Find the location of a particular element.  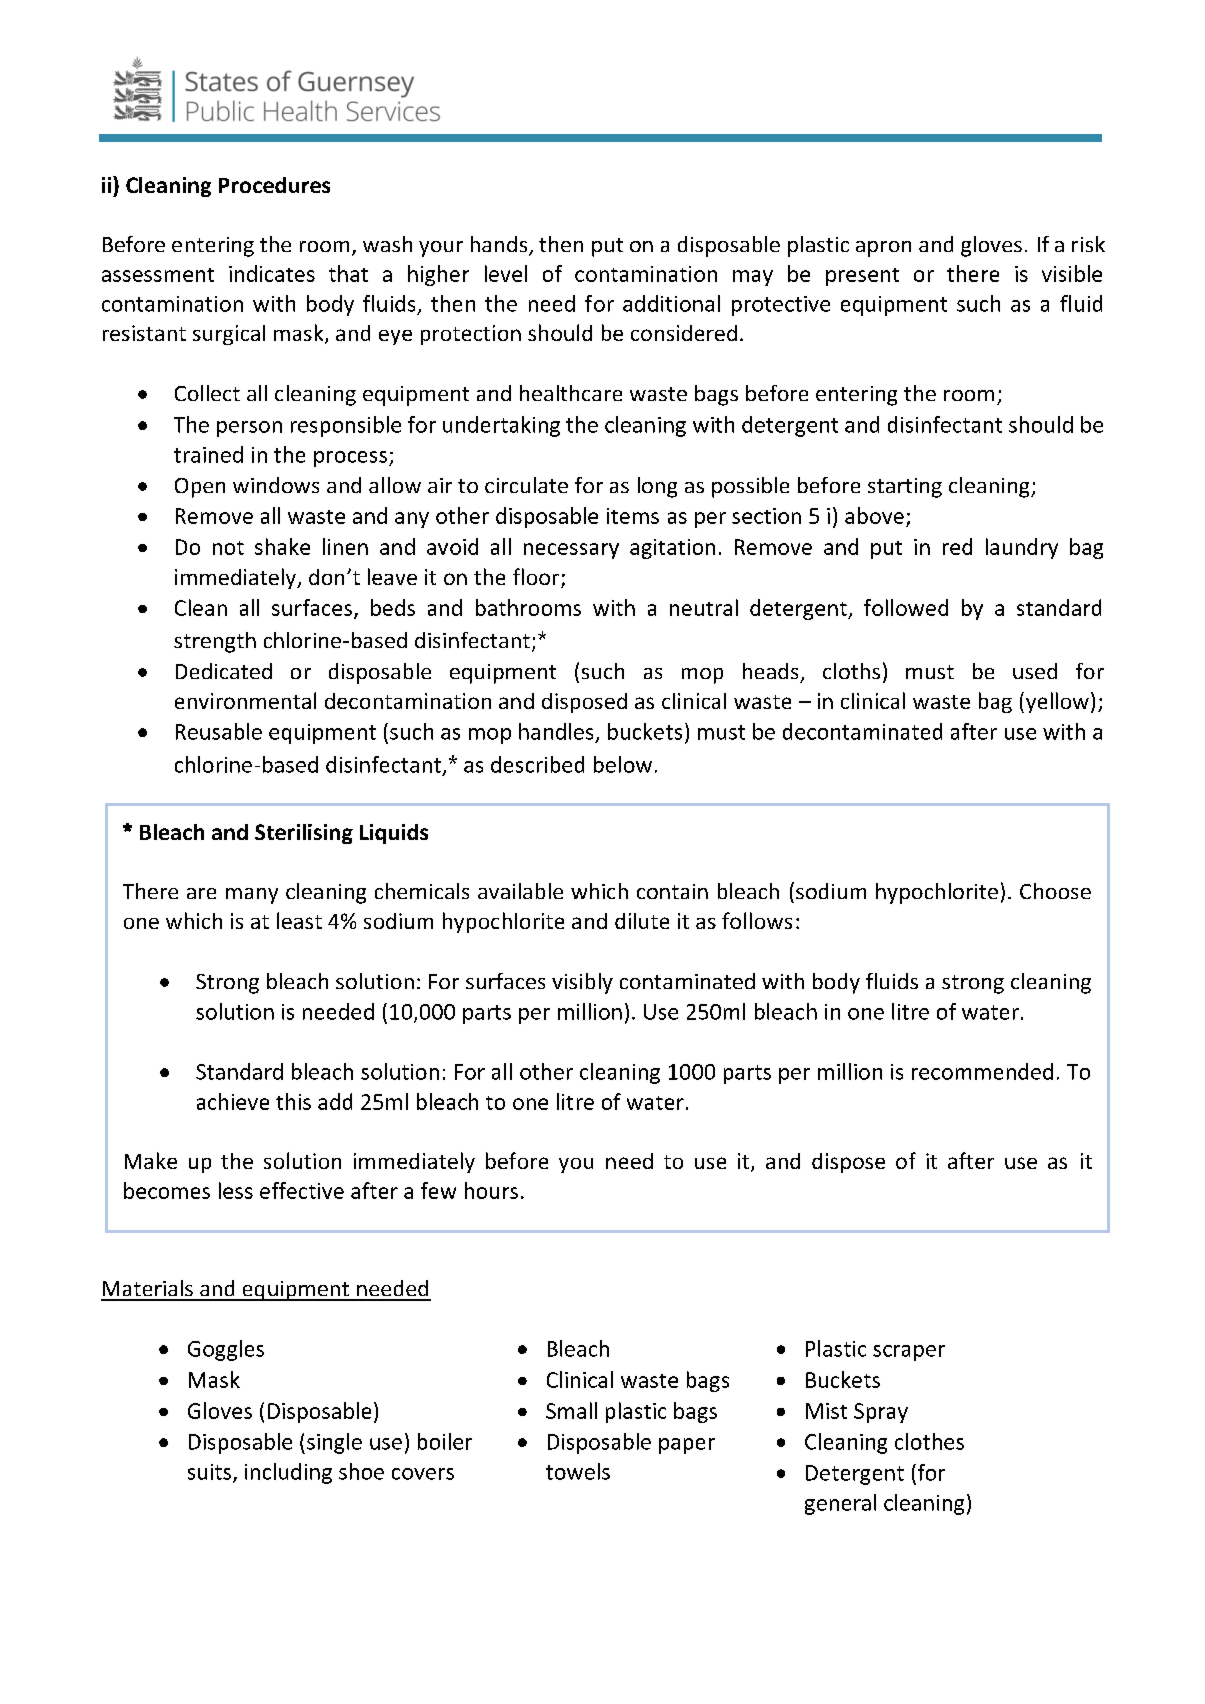

achieve is located at coordinates (233, 1101).
